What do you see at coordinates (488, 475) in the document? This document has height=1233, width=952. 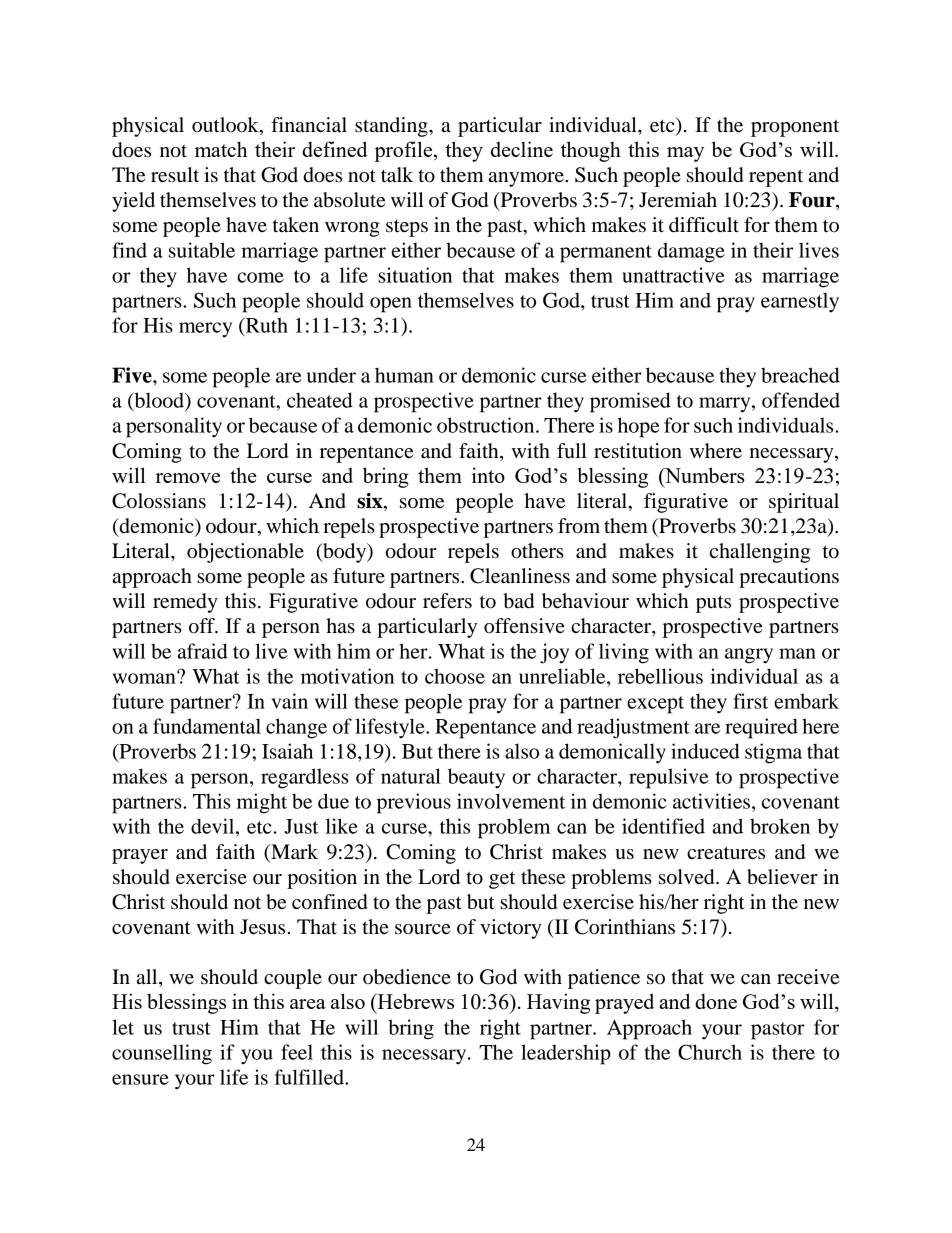 I see `into` at bounding box center [488, 475].
